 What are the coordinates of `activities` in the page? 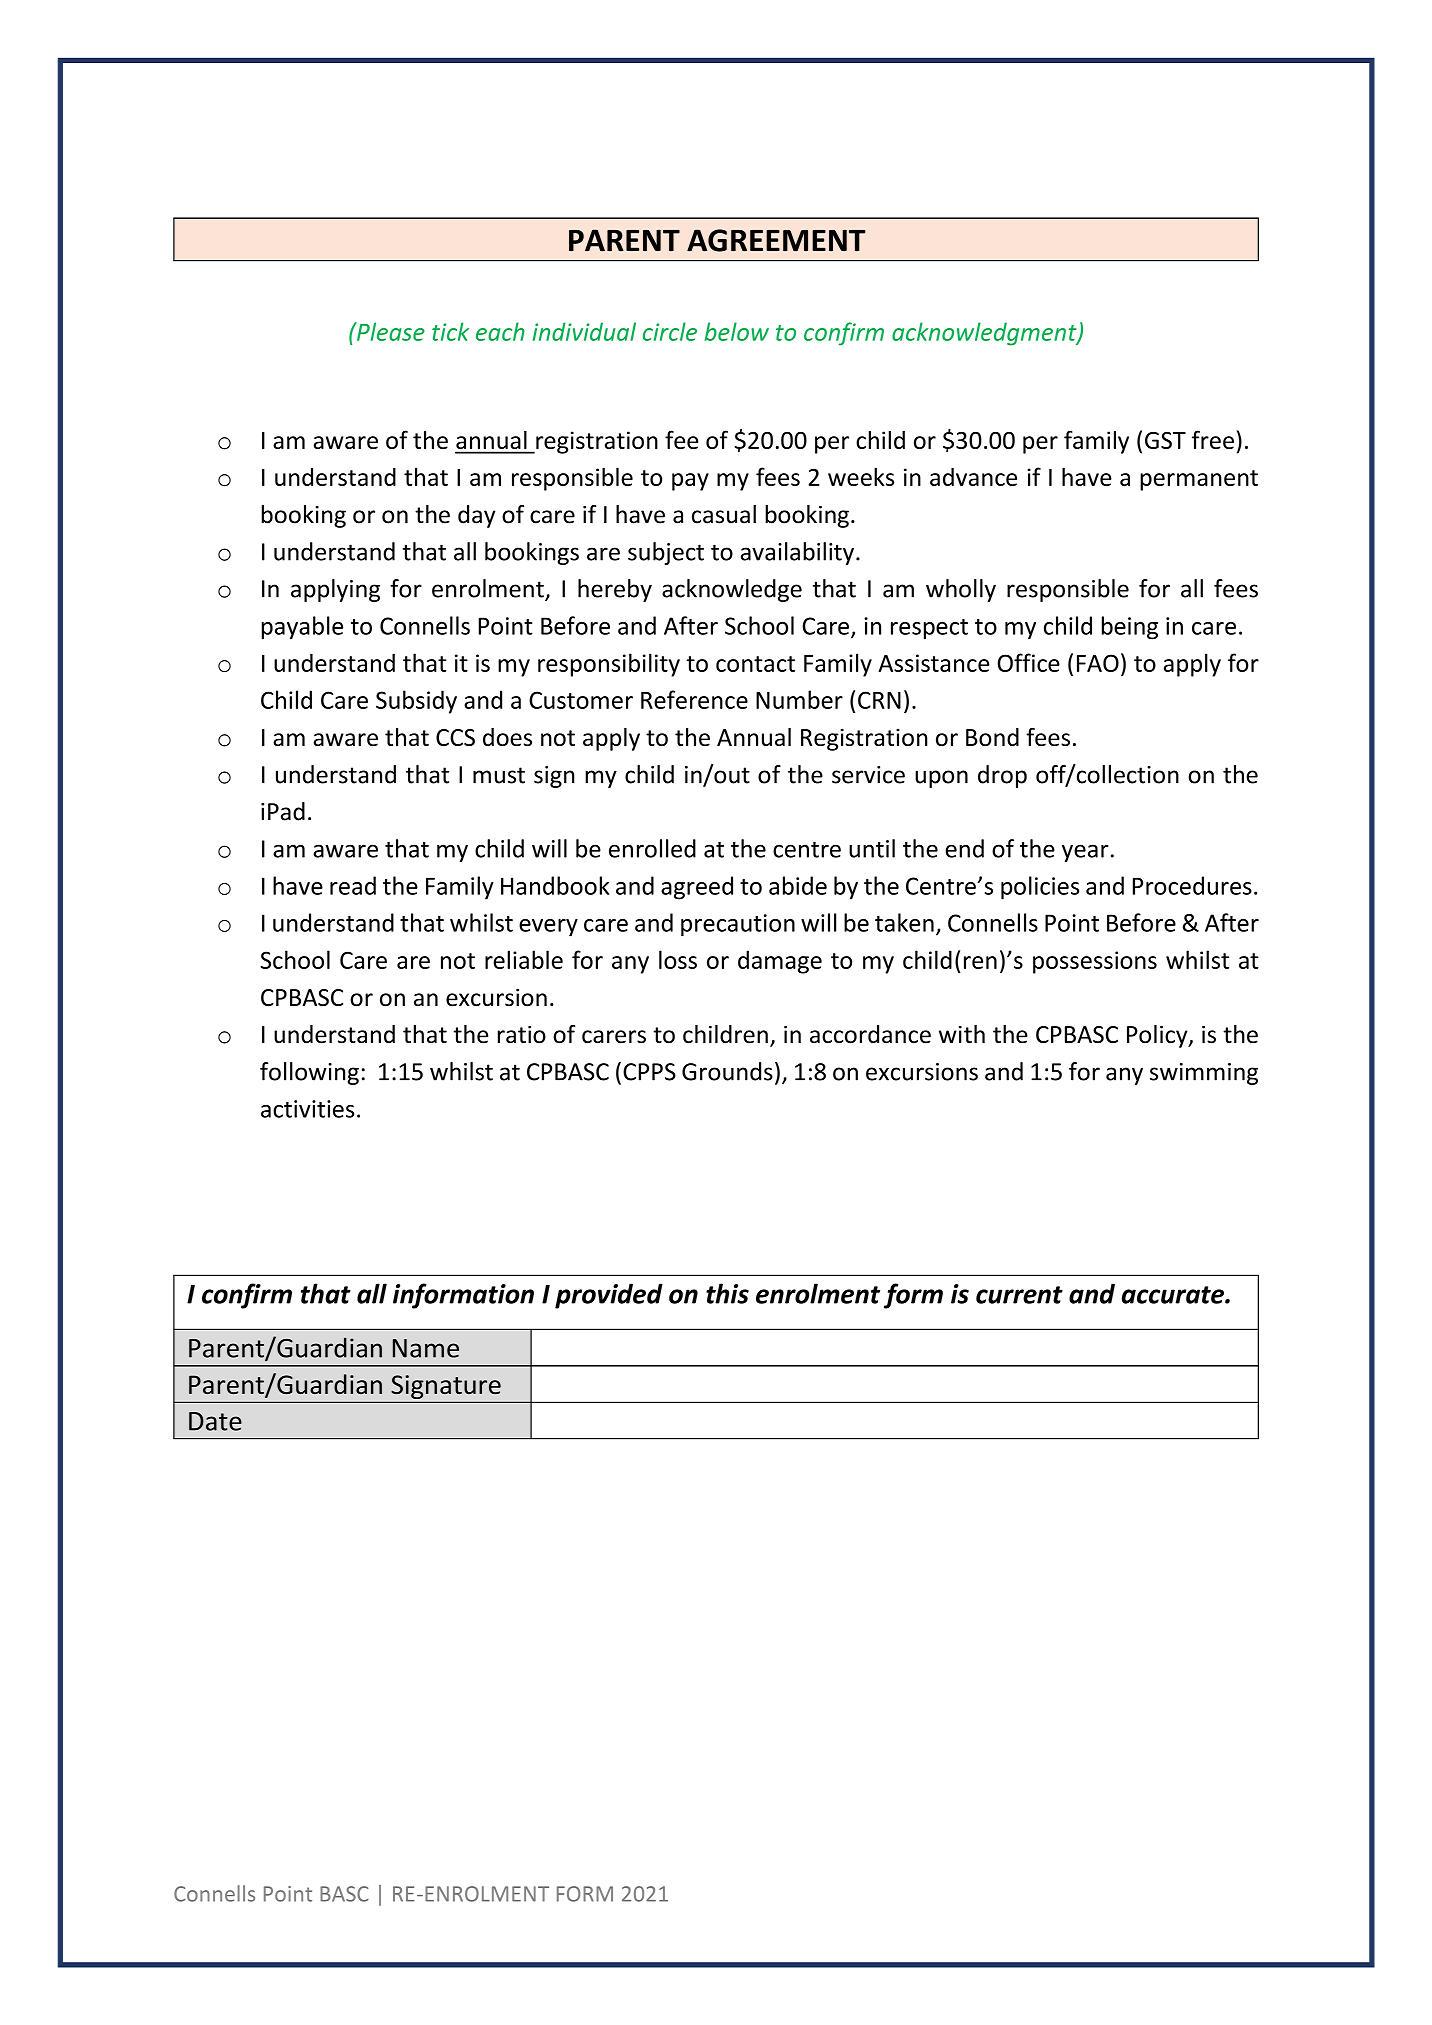 It's located at (308, 1109).
